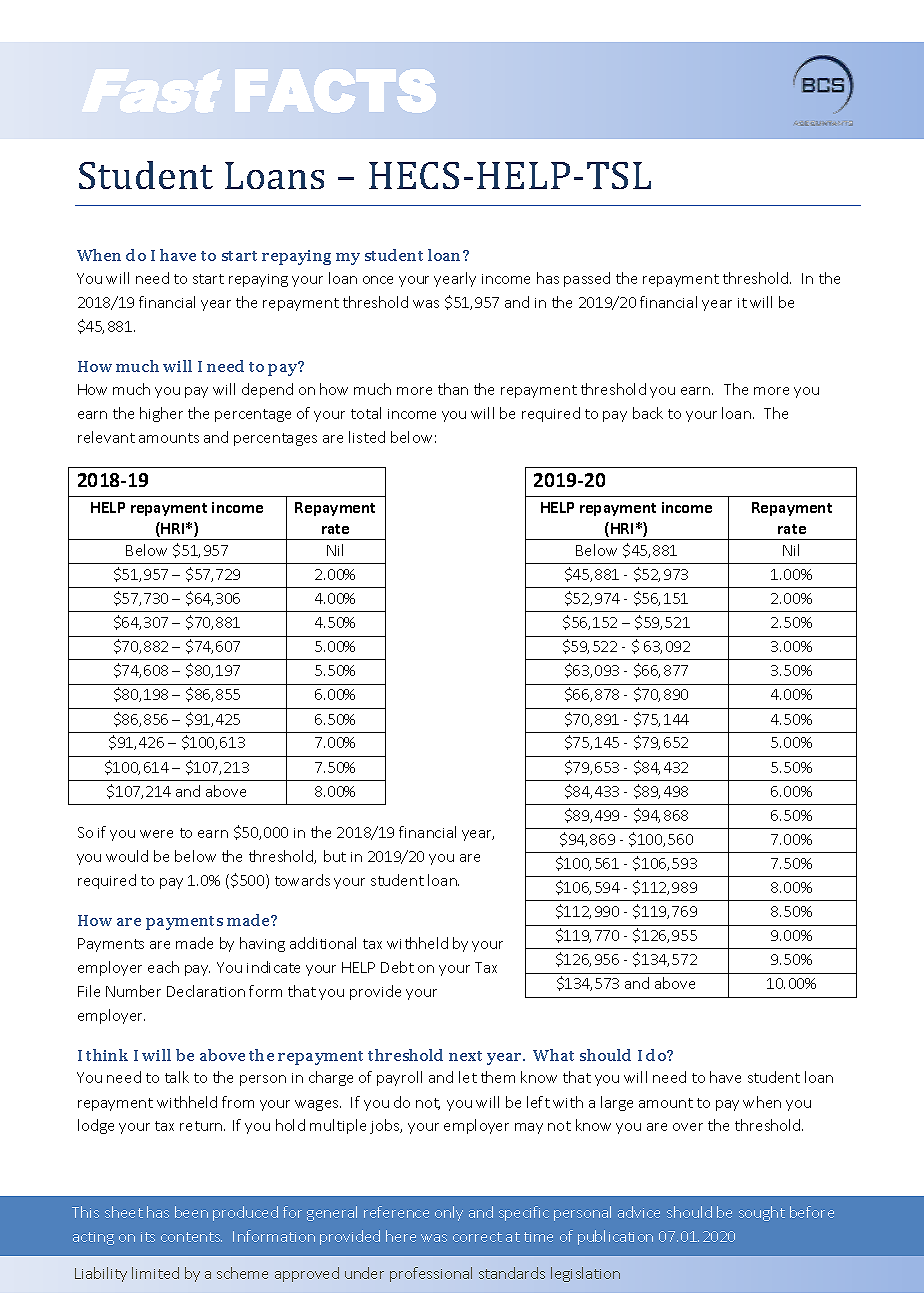 The image size is (924, 1308). What do you see at coordinates (163, 967) in the screenshot?
I see `each` at bounding box center [163, 967].
